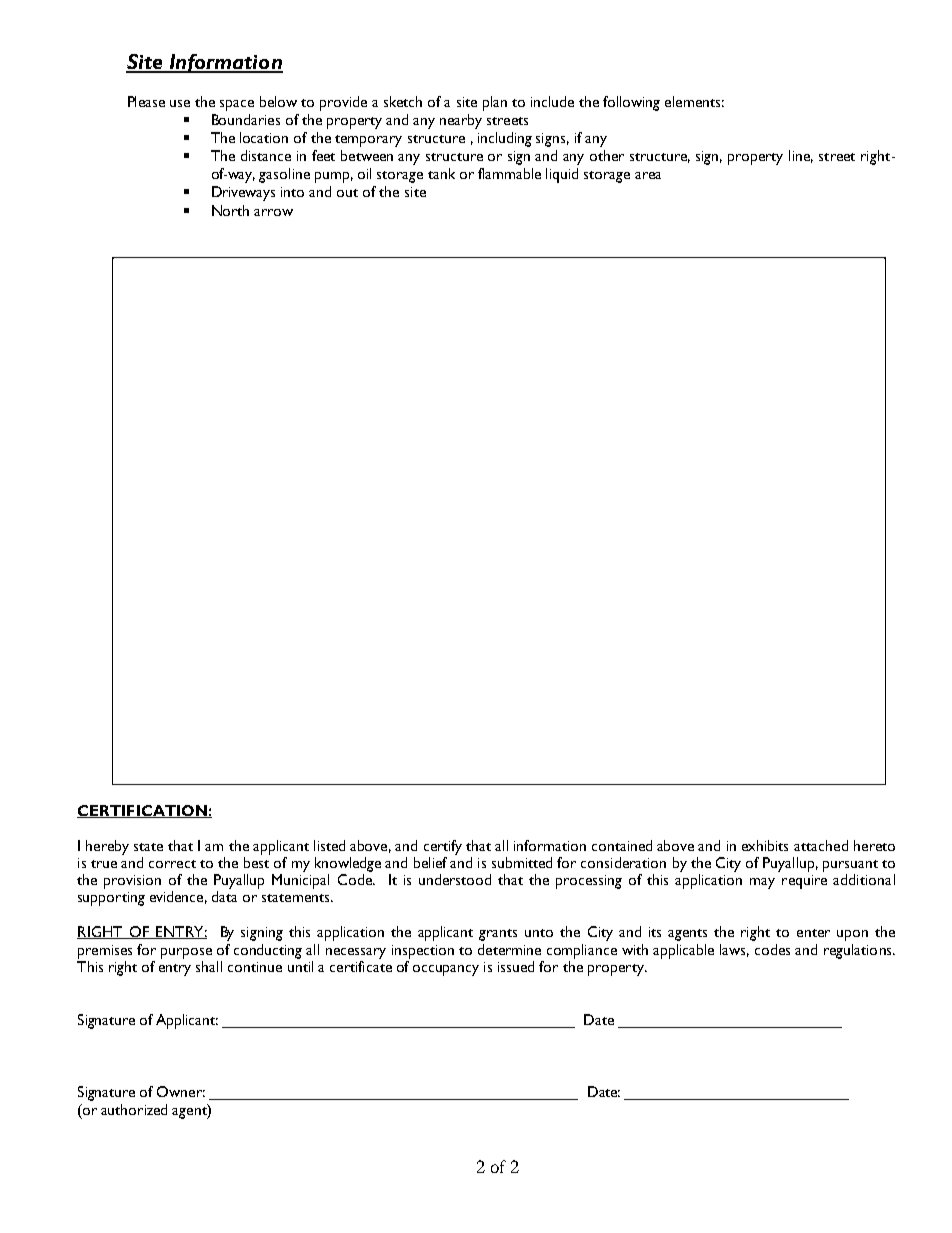  I want to click on other, so click(607, 155).
